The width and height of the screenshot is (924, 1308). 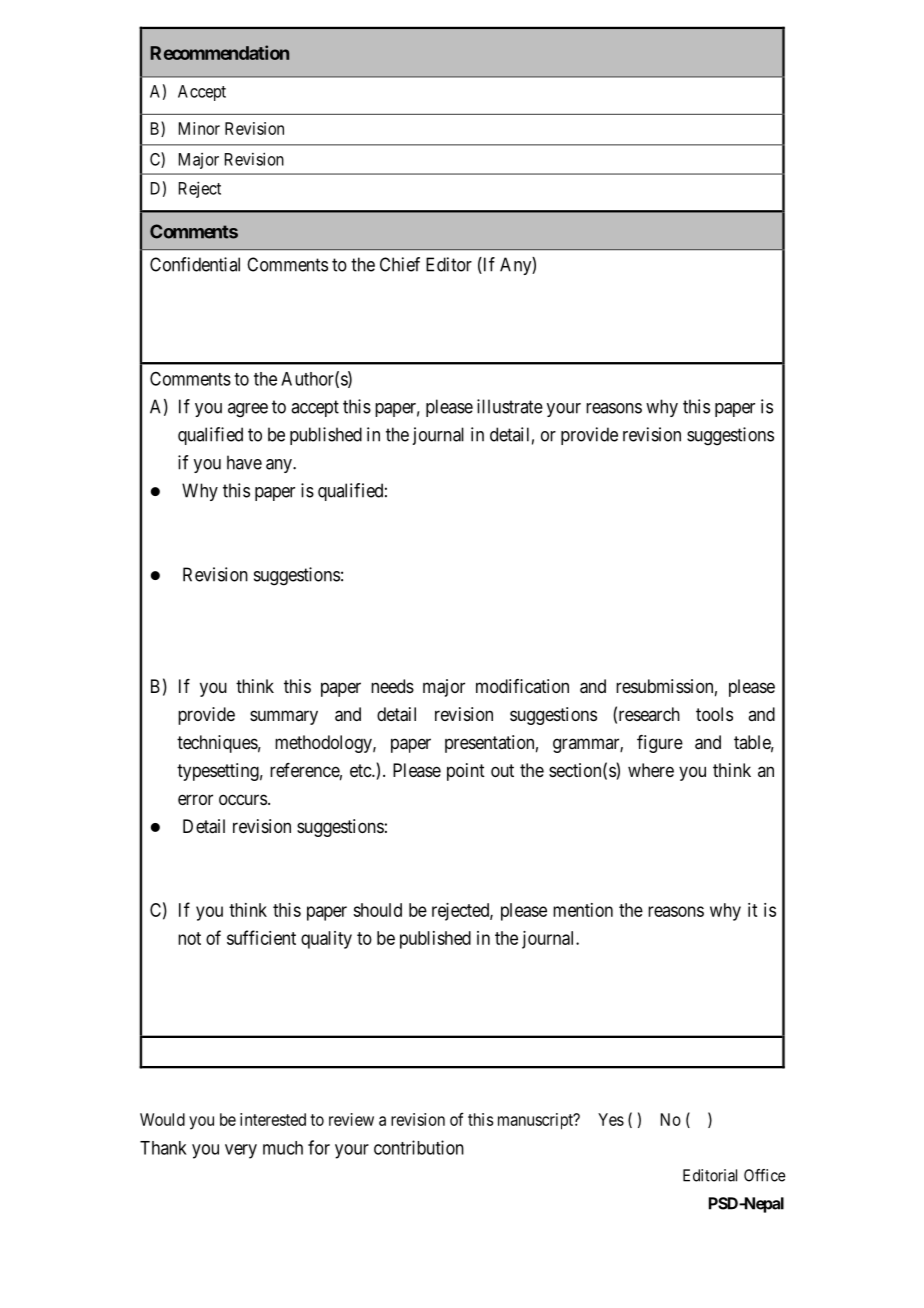 What do you see at coordinates (241, 1151) in the screenshot?
I see `very` at bounding box center [241, 1151].
